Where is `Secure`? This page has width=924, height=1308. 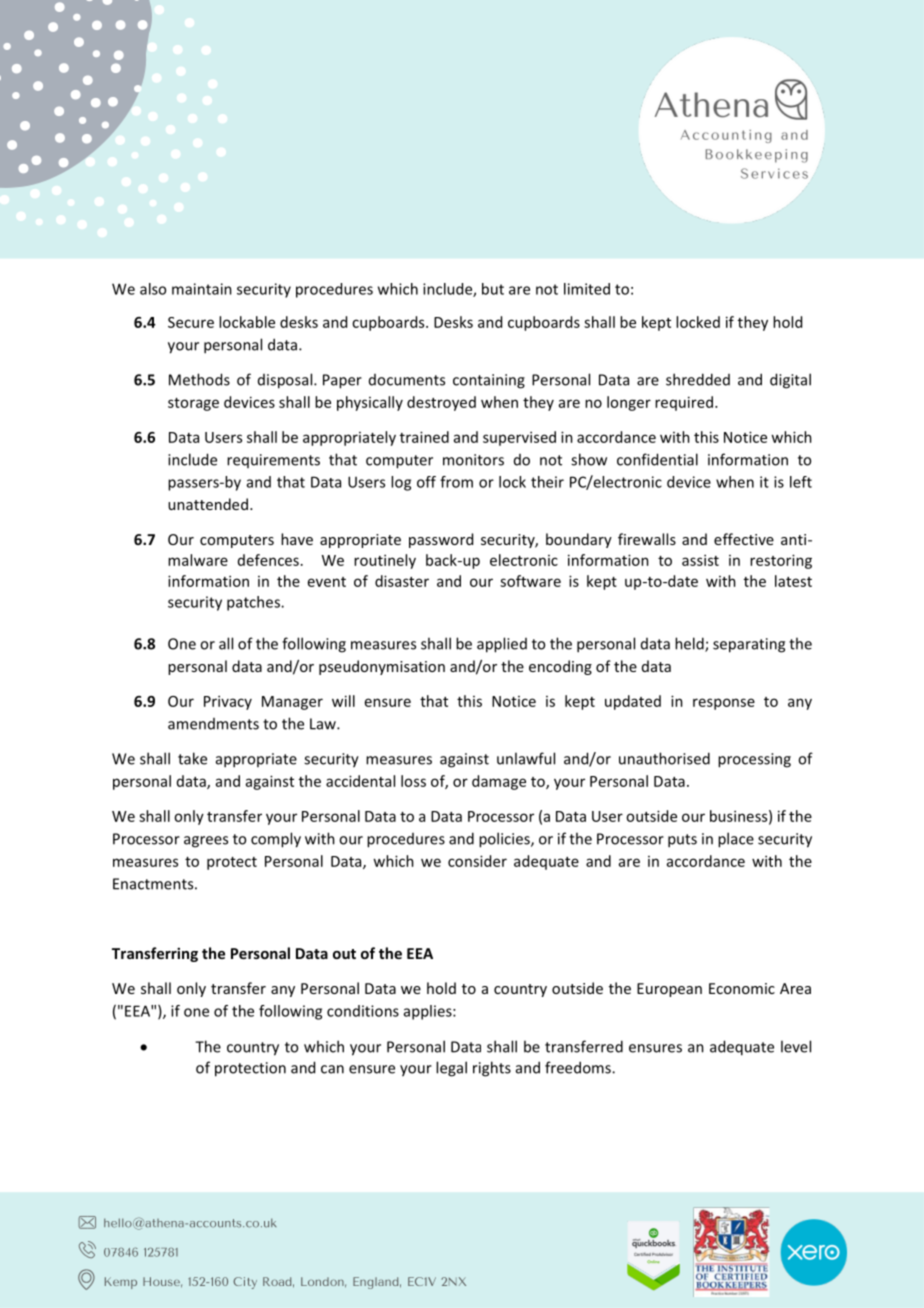
Secure is located at coordinates (191, 322).
